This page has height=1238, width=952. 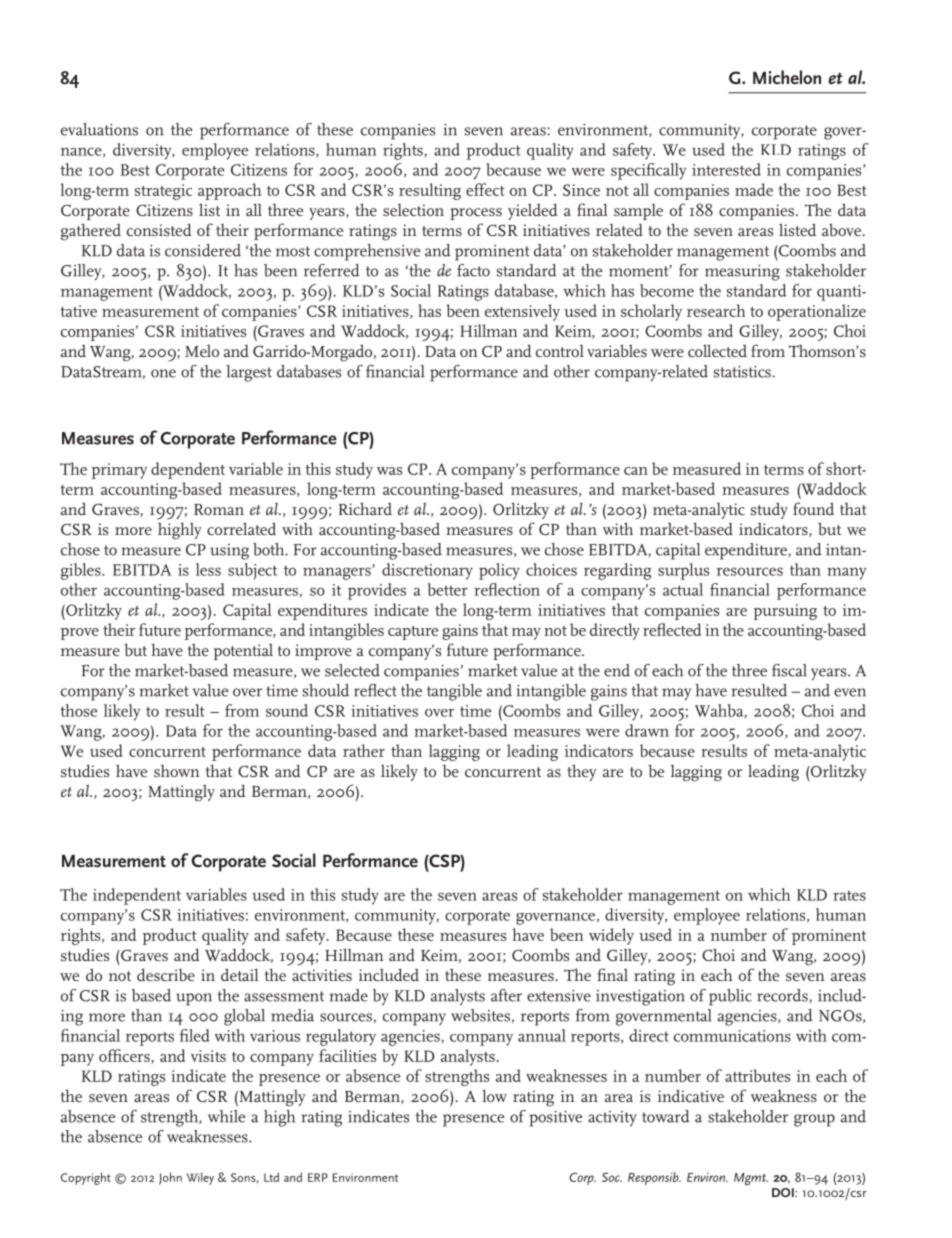 I want to click on Mgmt, so click(x=751, y=1179).
